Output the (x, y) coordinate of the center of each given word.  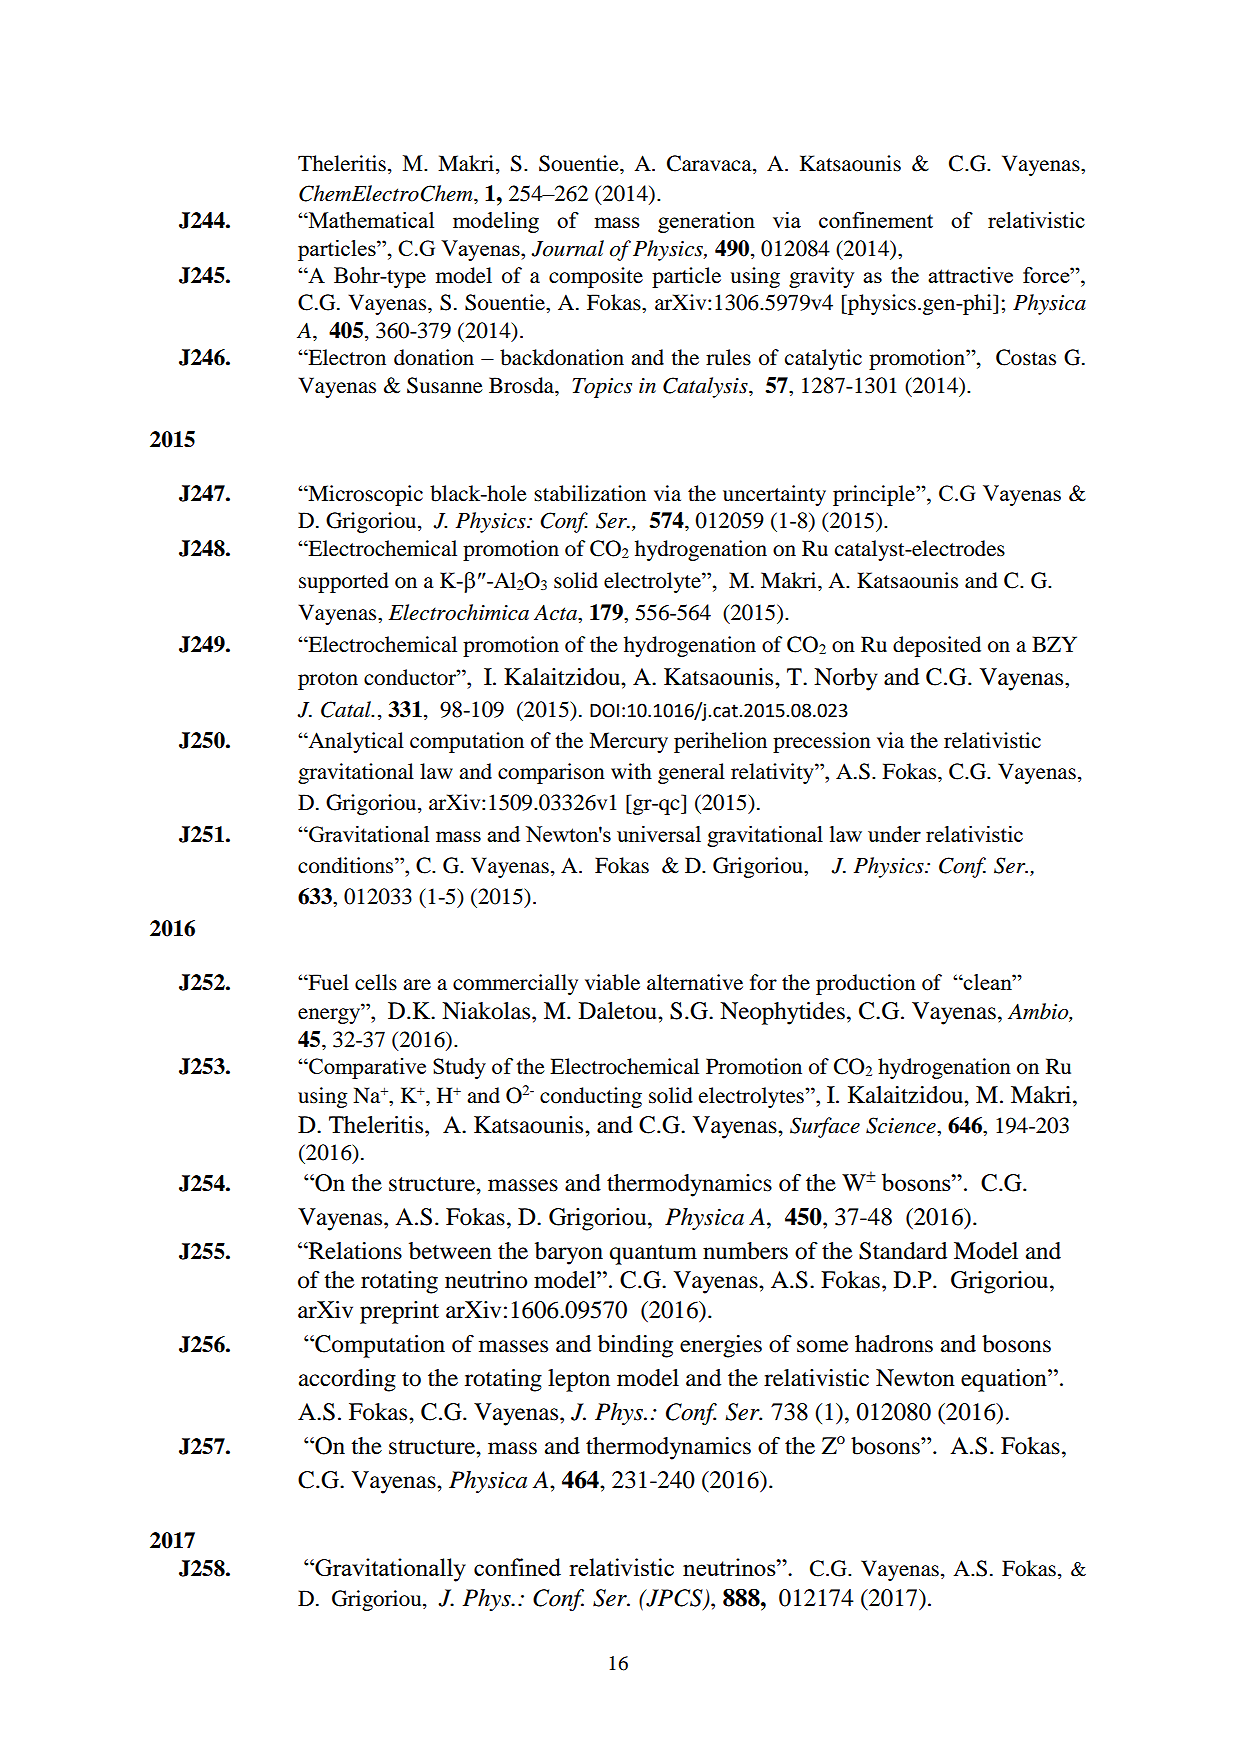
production (866, 984)
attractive (970, 275)
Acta (556, 612)
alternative (695, 982)
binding (635, 1346)
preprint (399, 1312)
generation (706, 222)
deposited (937, 646)
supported (344, 582)
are (417, 985)
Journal (567, 248)
